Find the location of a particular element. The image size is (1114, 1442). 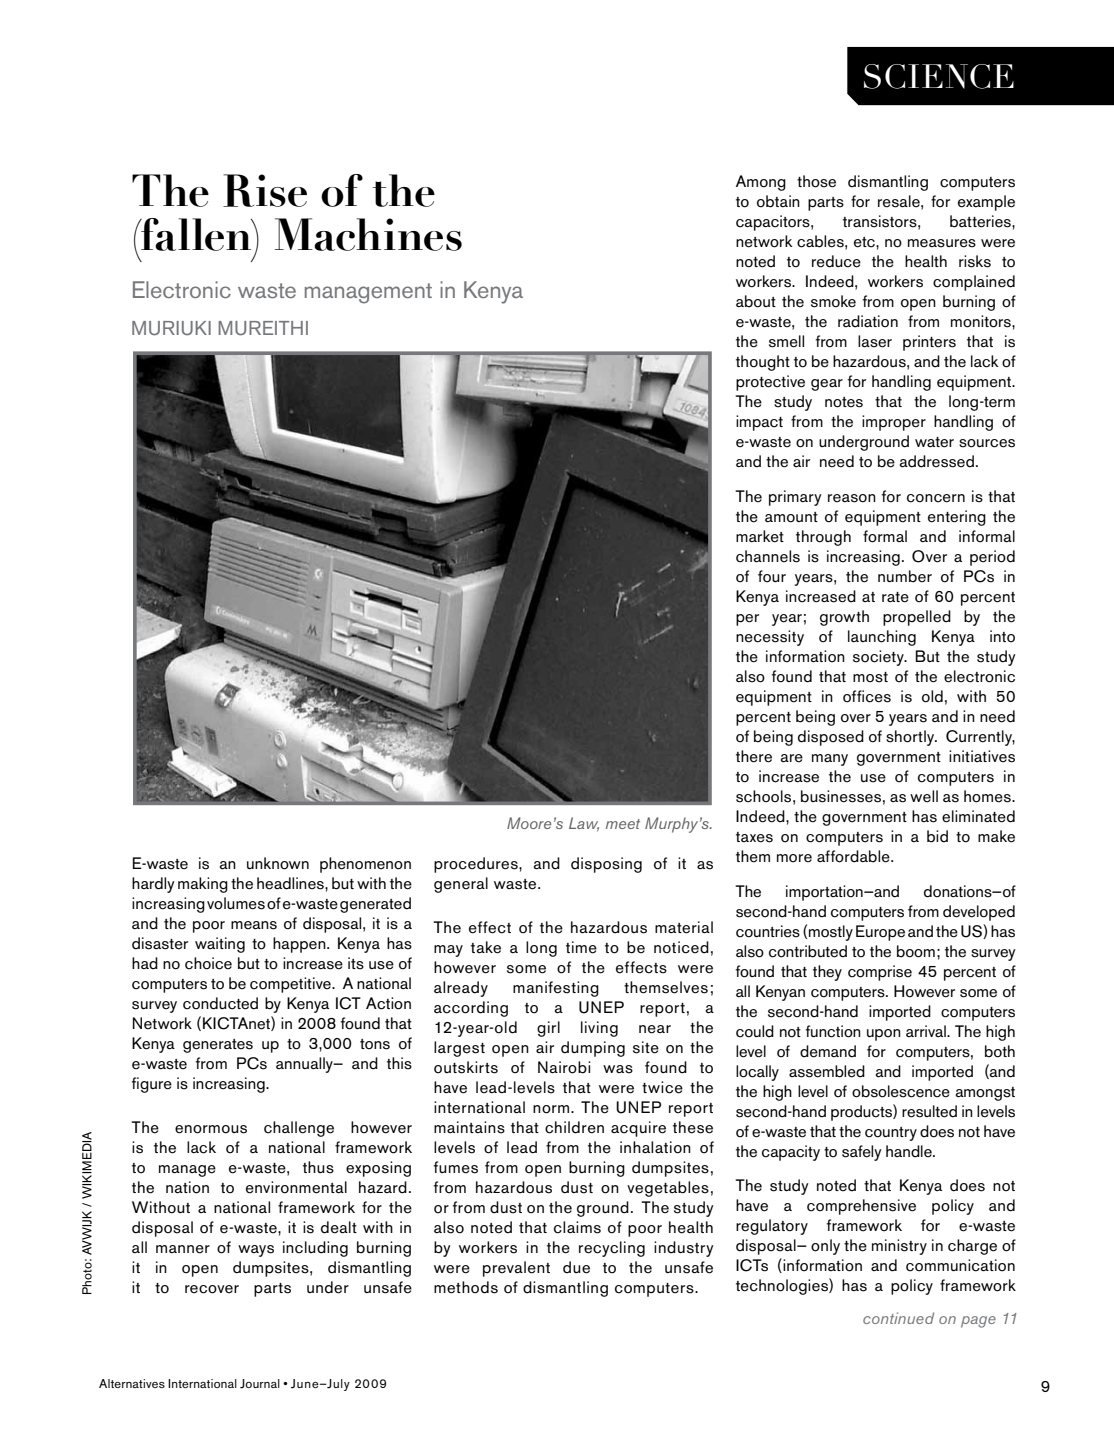

due is located at coordinates (576, 1267).
